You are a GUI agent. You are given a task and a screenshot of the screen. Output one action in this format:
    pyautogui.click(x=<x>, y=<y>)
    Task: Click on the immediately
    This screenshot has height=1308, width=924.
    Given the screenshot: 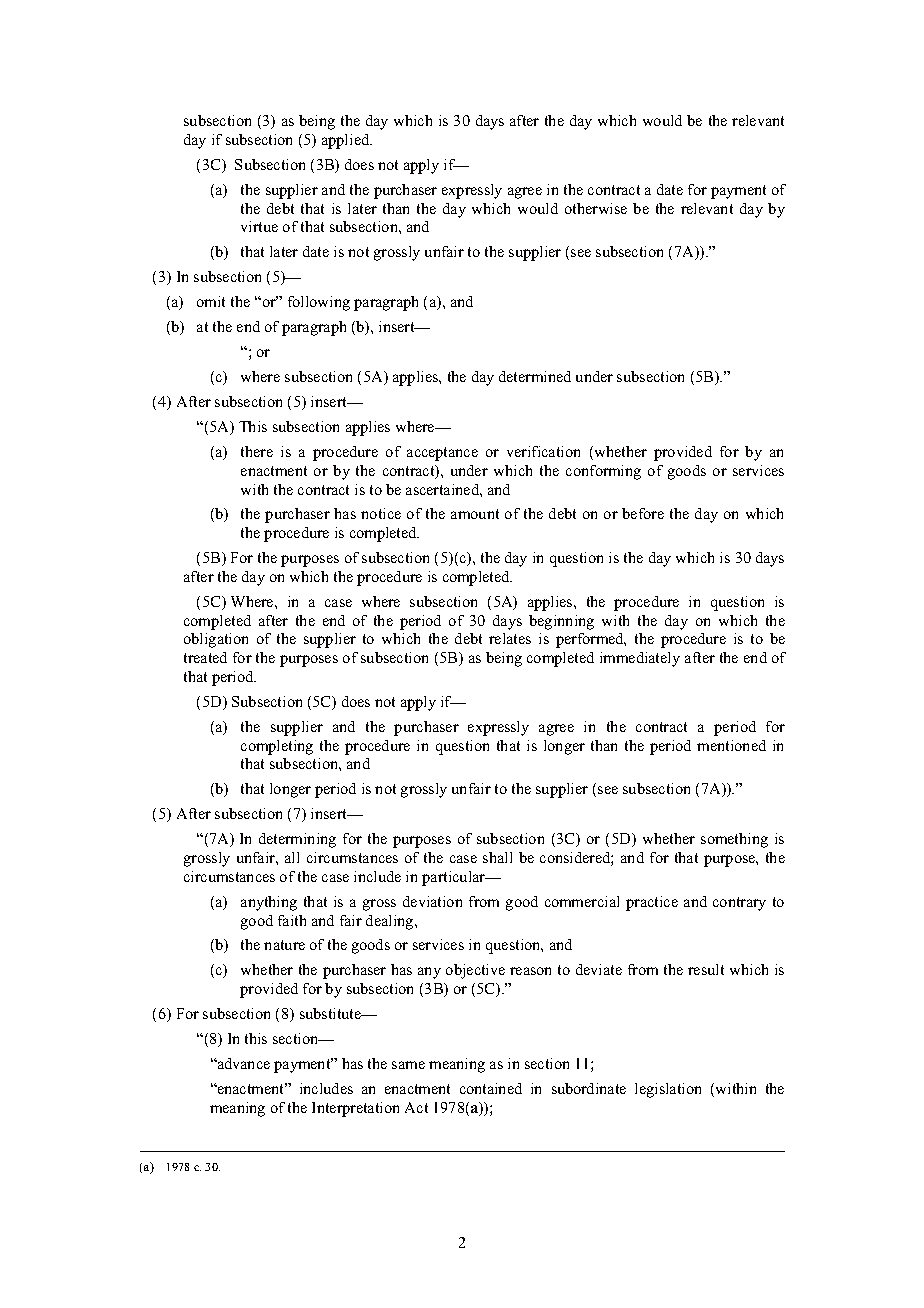 What is the action you would take?
    pyautogui.click(x=640, y=659)
